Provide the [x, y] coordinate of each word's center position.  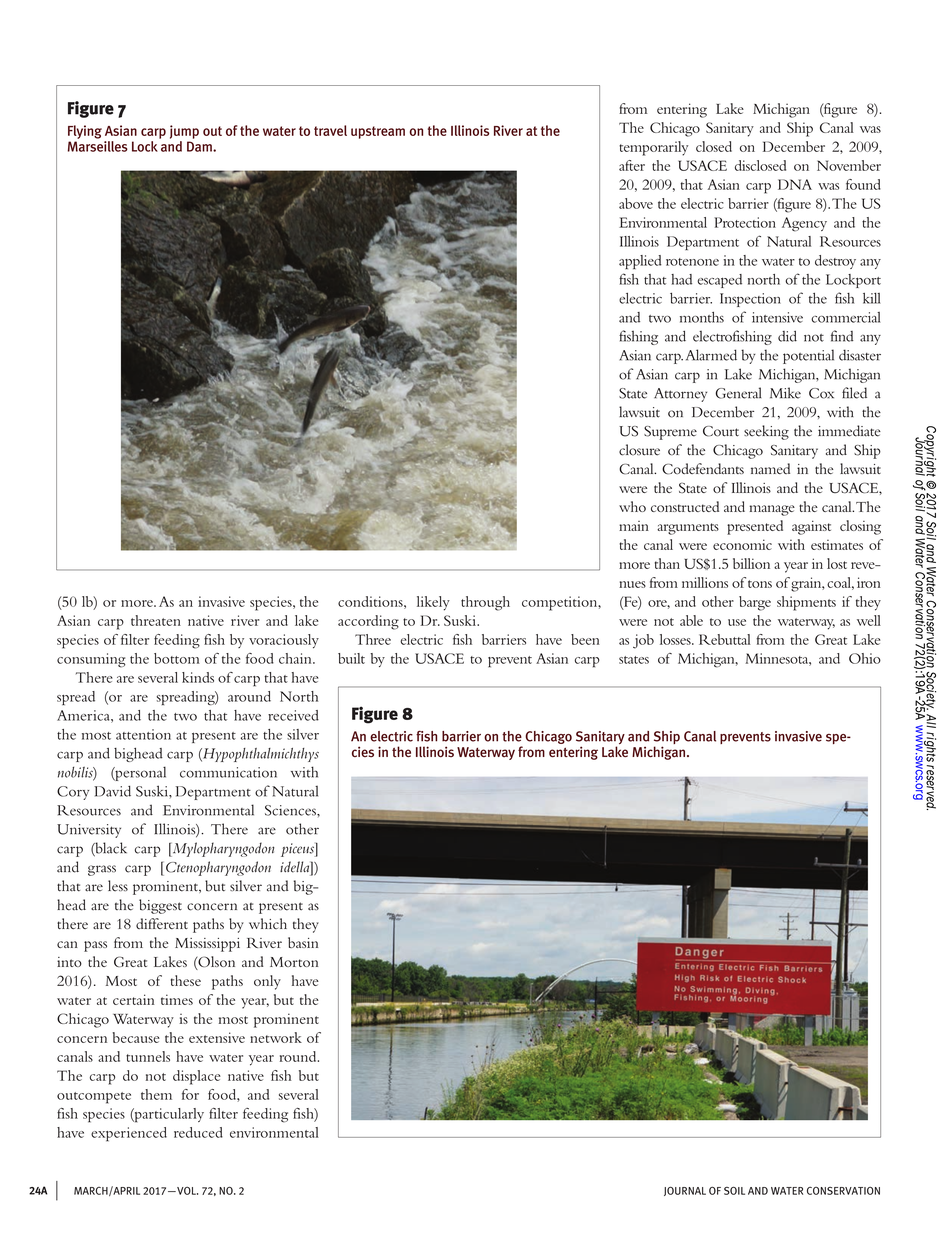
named [770, 468]
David [112, 791]
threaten [156, 620]
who [632, 506]
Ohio [865, 658]
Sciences [291, 810]
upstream [378, 132]
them [156, 1094]
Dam [200, 146]
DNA [795, 184]
